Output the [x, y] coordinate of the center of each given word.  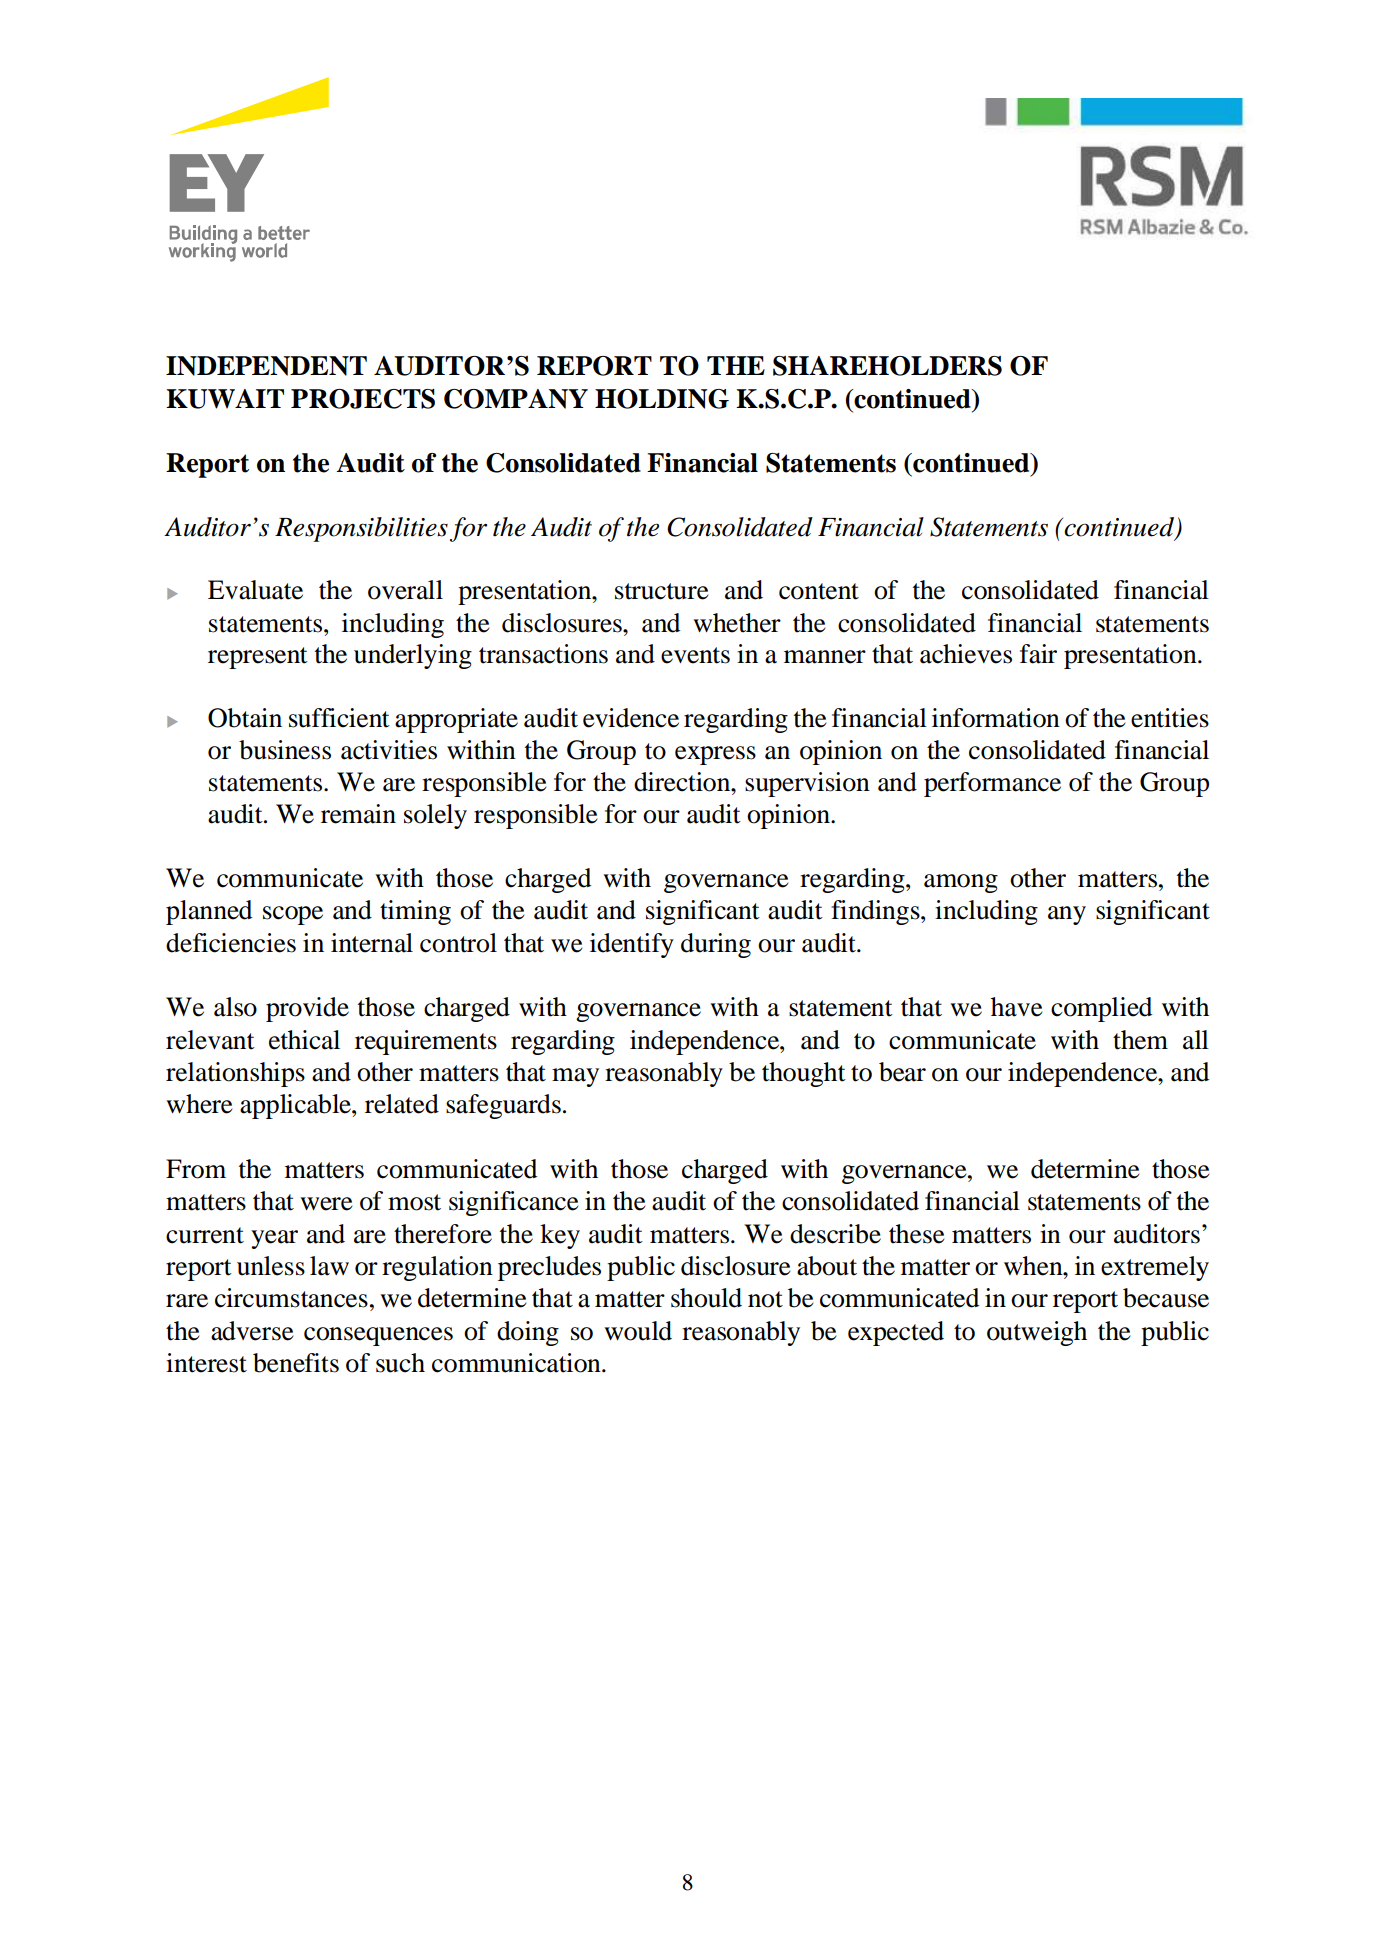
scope [293, 915]
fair [1038, 654]
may [575, 1077]
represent [258, 658]
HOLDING [662, 399]
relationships [235, 1074]
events [695, 655]
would [638, 1331]
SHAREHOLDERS [887, 366]
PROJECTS [363, 399]
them [1140, 1040]
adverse [252, 1331]
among [961, 883]
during [716, 945]
